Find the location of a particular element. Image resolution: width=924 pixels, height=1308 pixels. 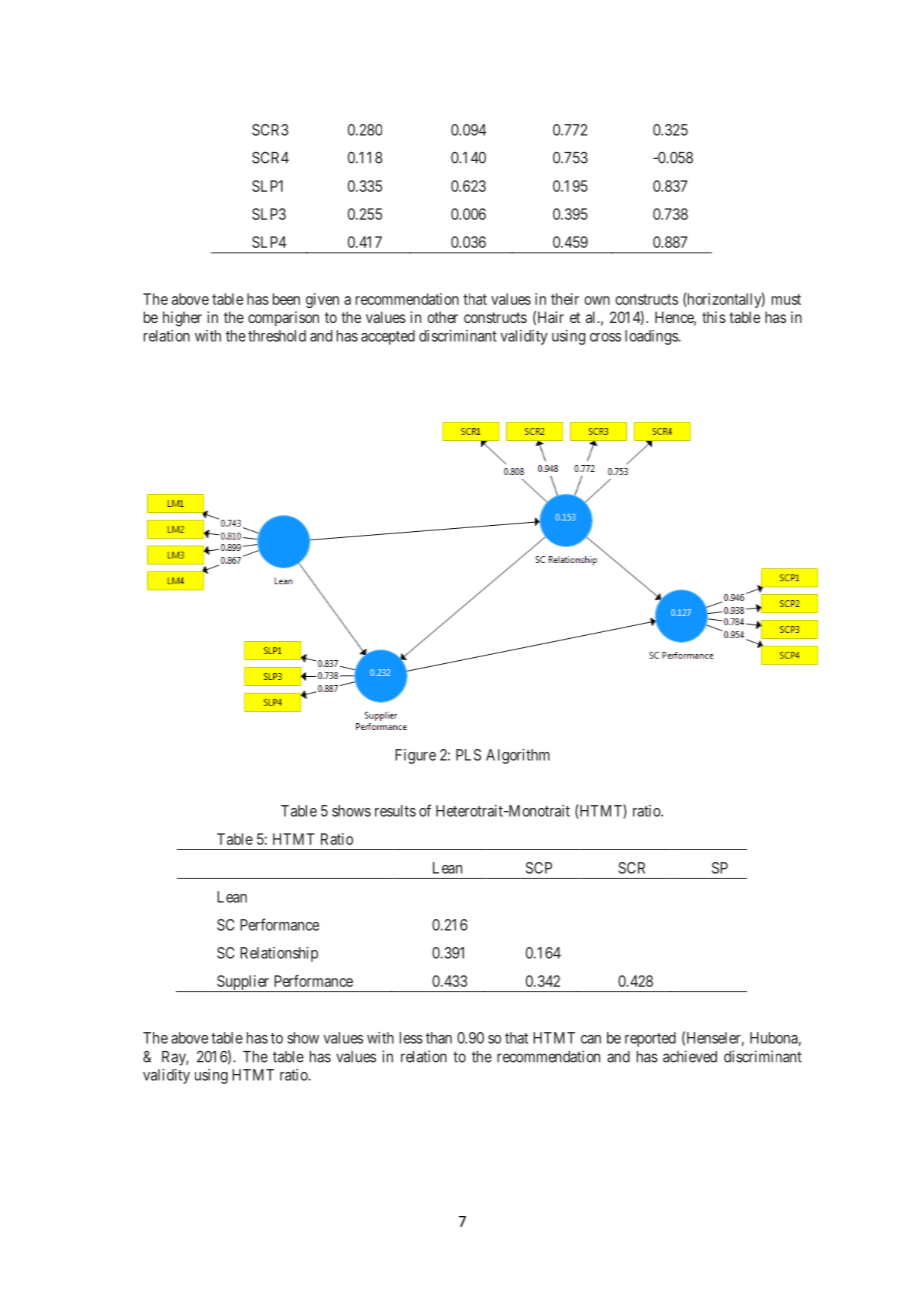

this is located at coordinates (714, 317).
